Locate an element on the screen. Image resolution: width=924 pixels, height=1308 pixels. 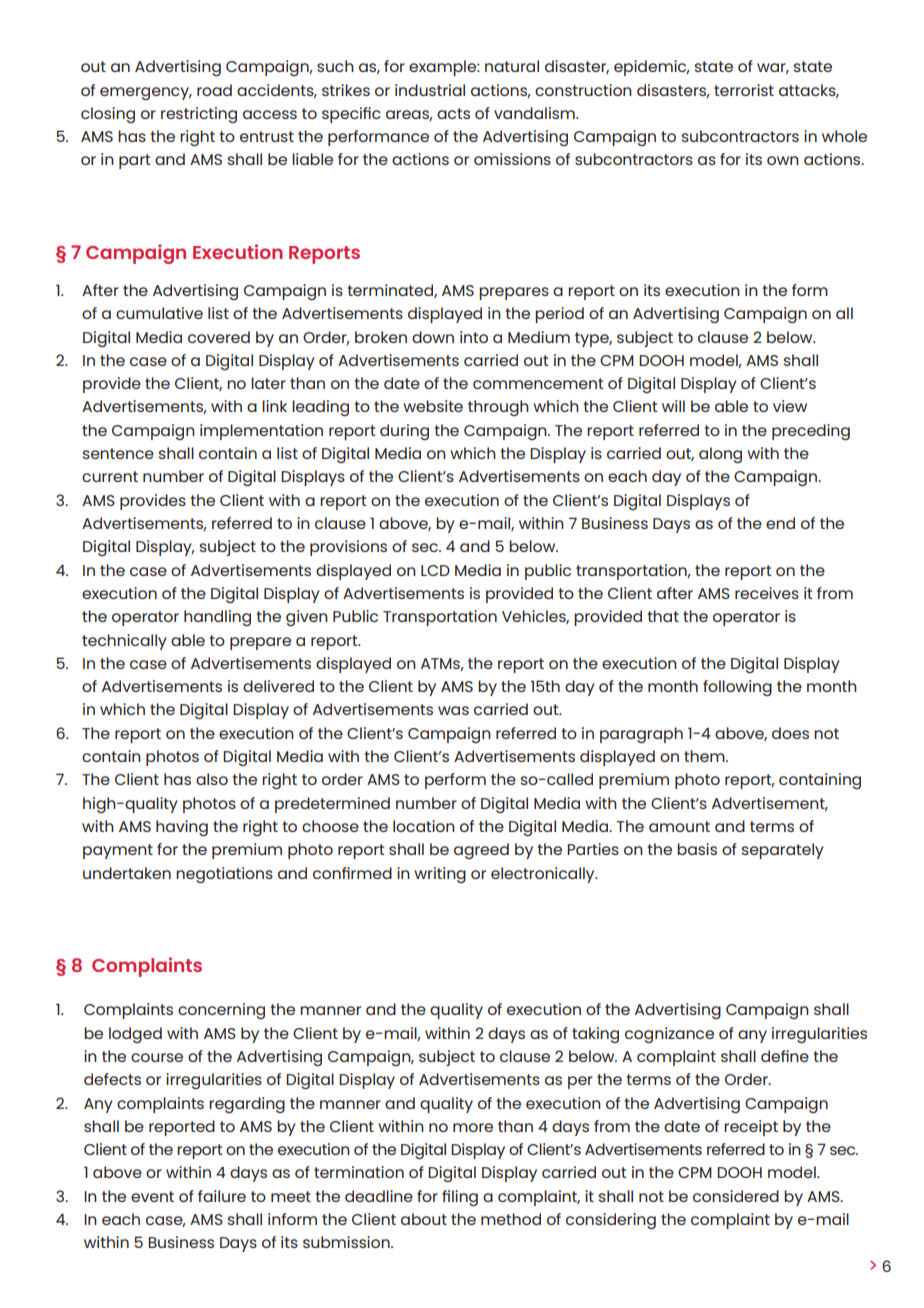
writing is located at coordinates (440, 875).
